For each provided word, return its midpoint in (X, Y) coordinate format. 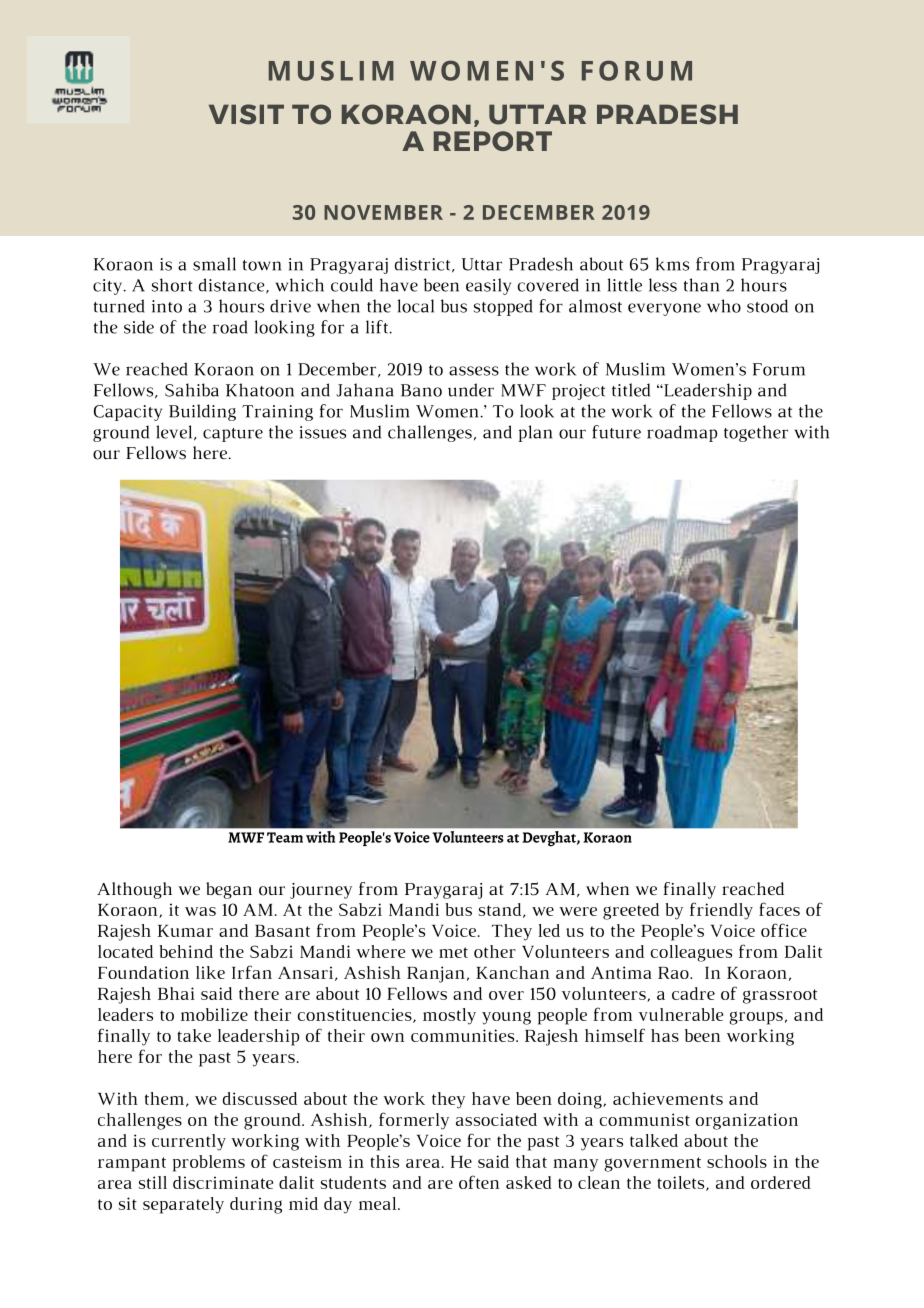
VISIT (246, 114)
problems (209, 1163)
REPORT (493, 141)
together (756, 433)
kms (672, 264)
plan (535, 433)
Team (285, 837)
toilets (682, 1183)
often (479, 1182)
